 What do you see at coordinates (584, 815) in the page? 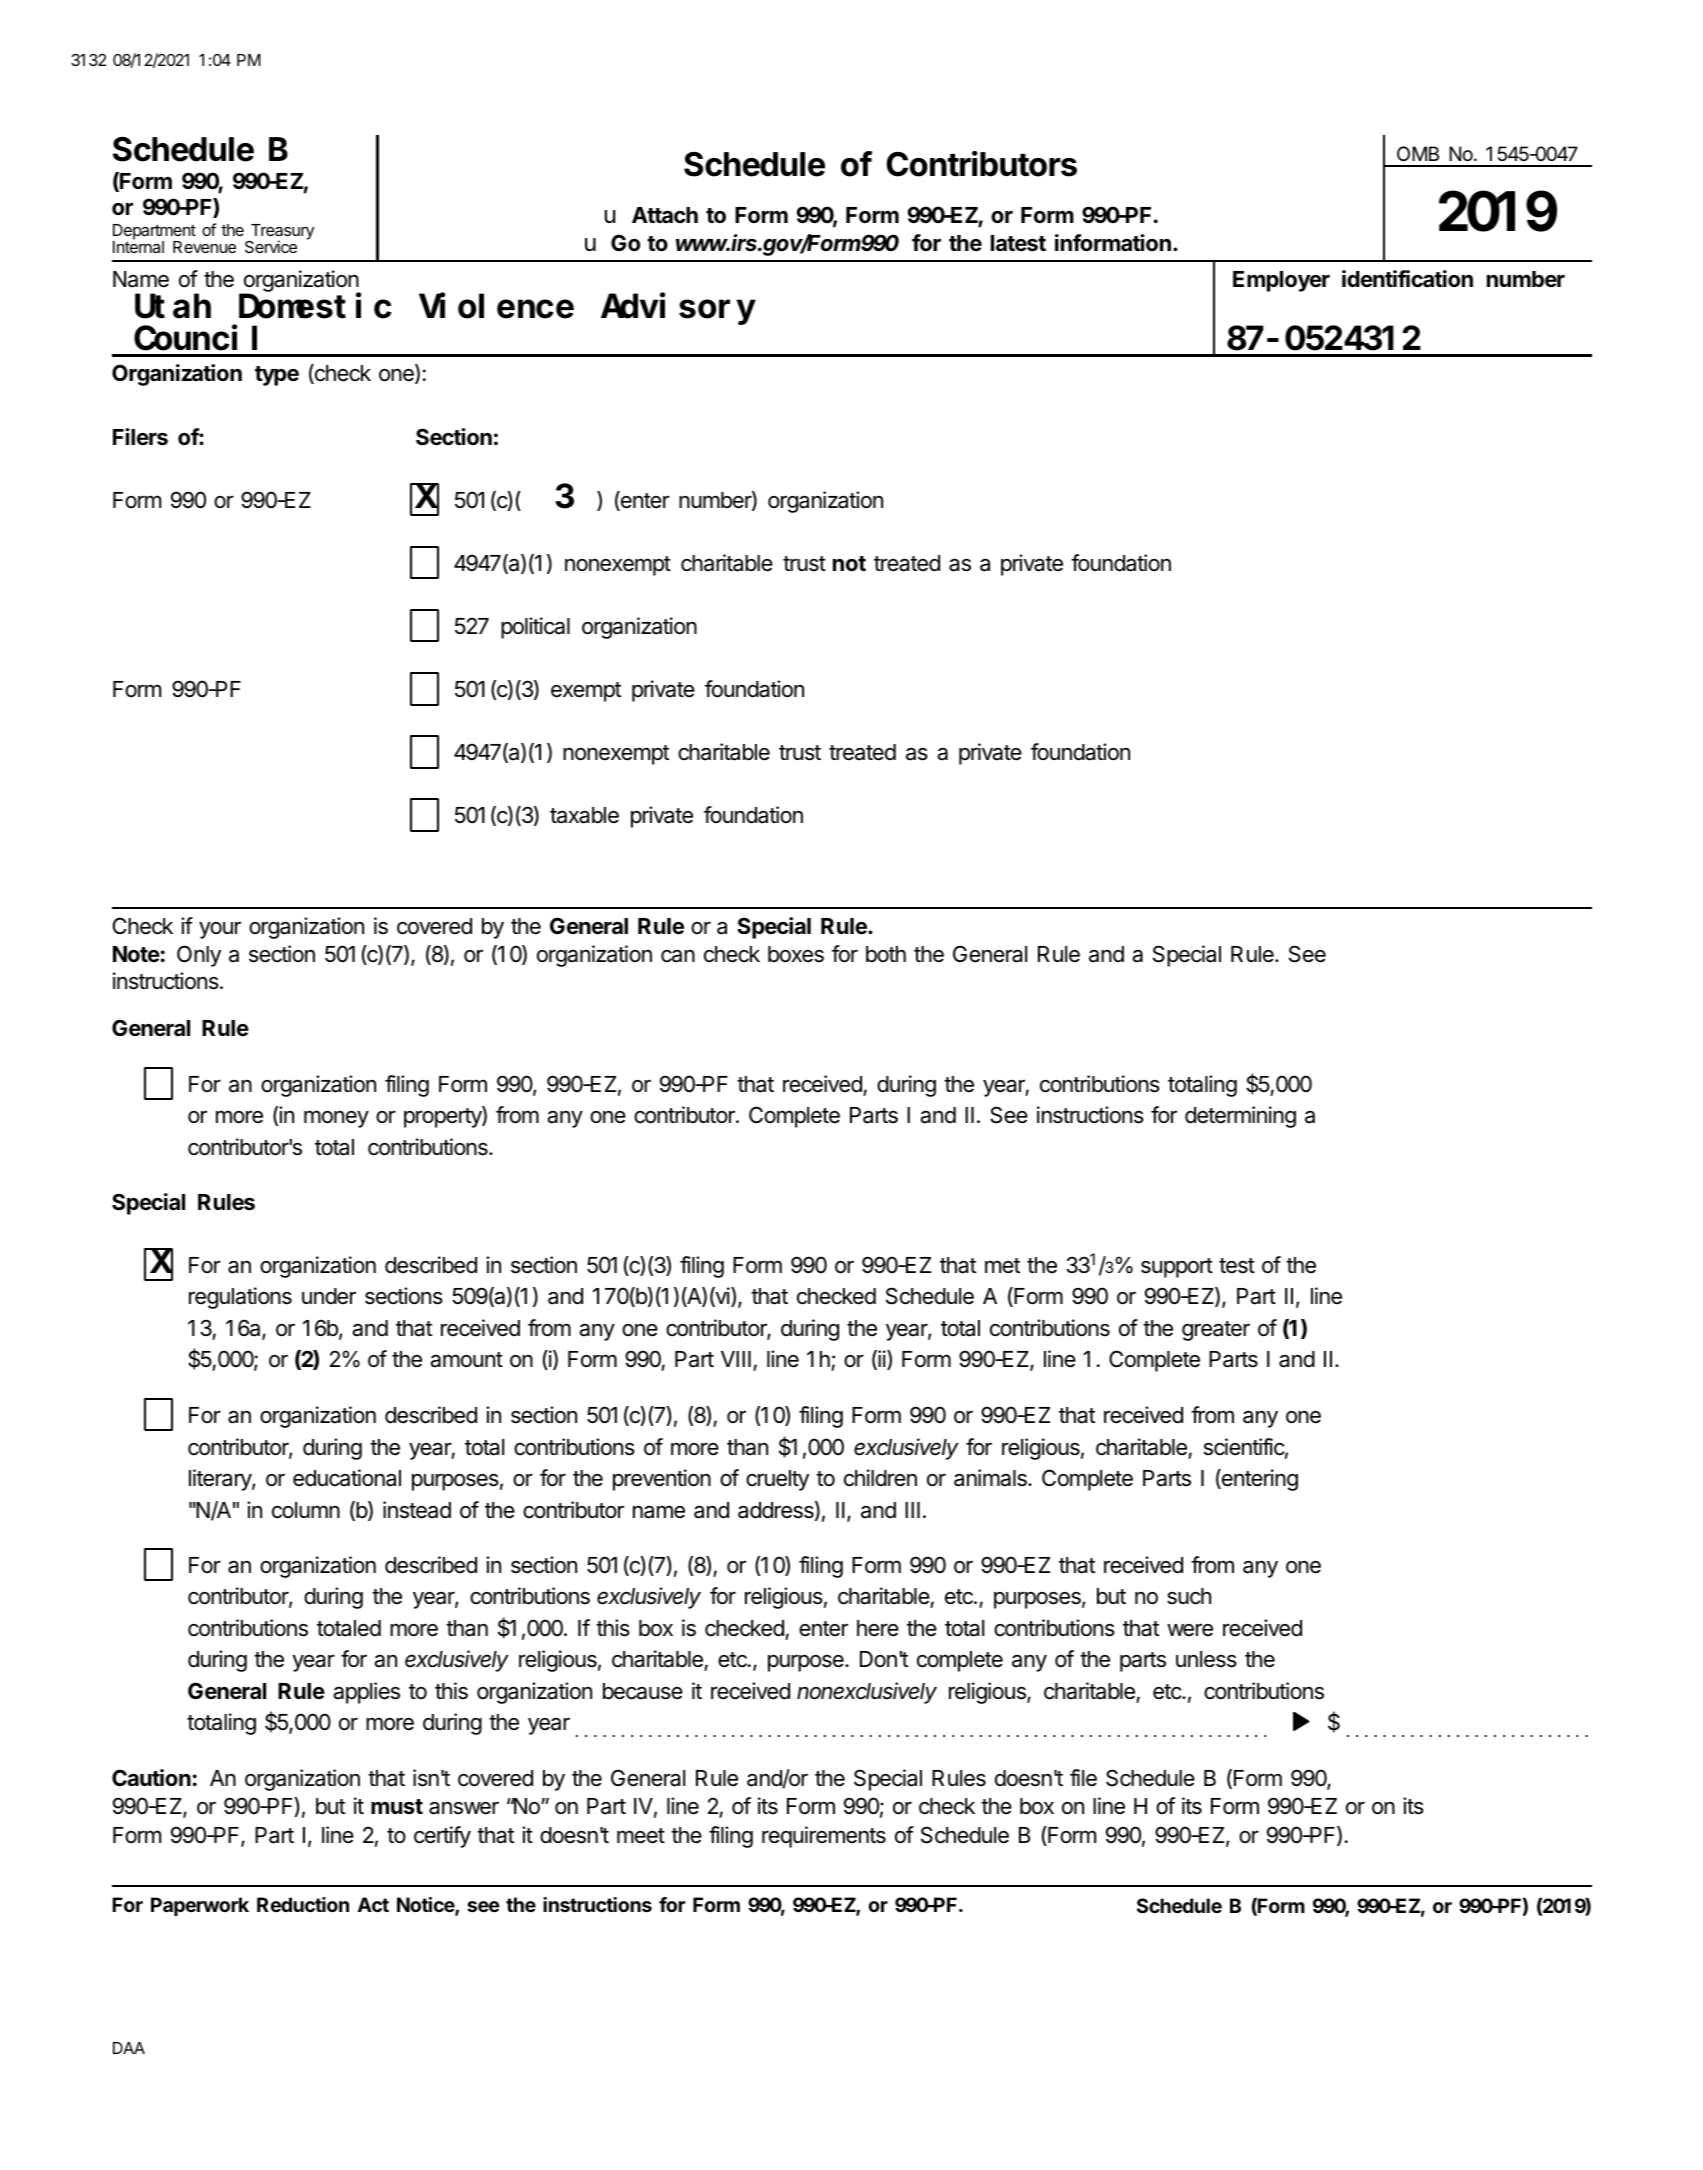
I see `taxable` at bounding box center [584, 815].
